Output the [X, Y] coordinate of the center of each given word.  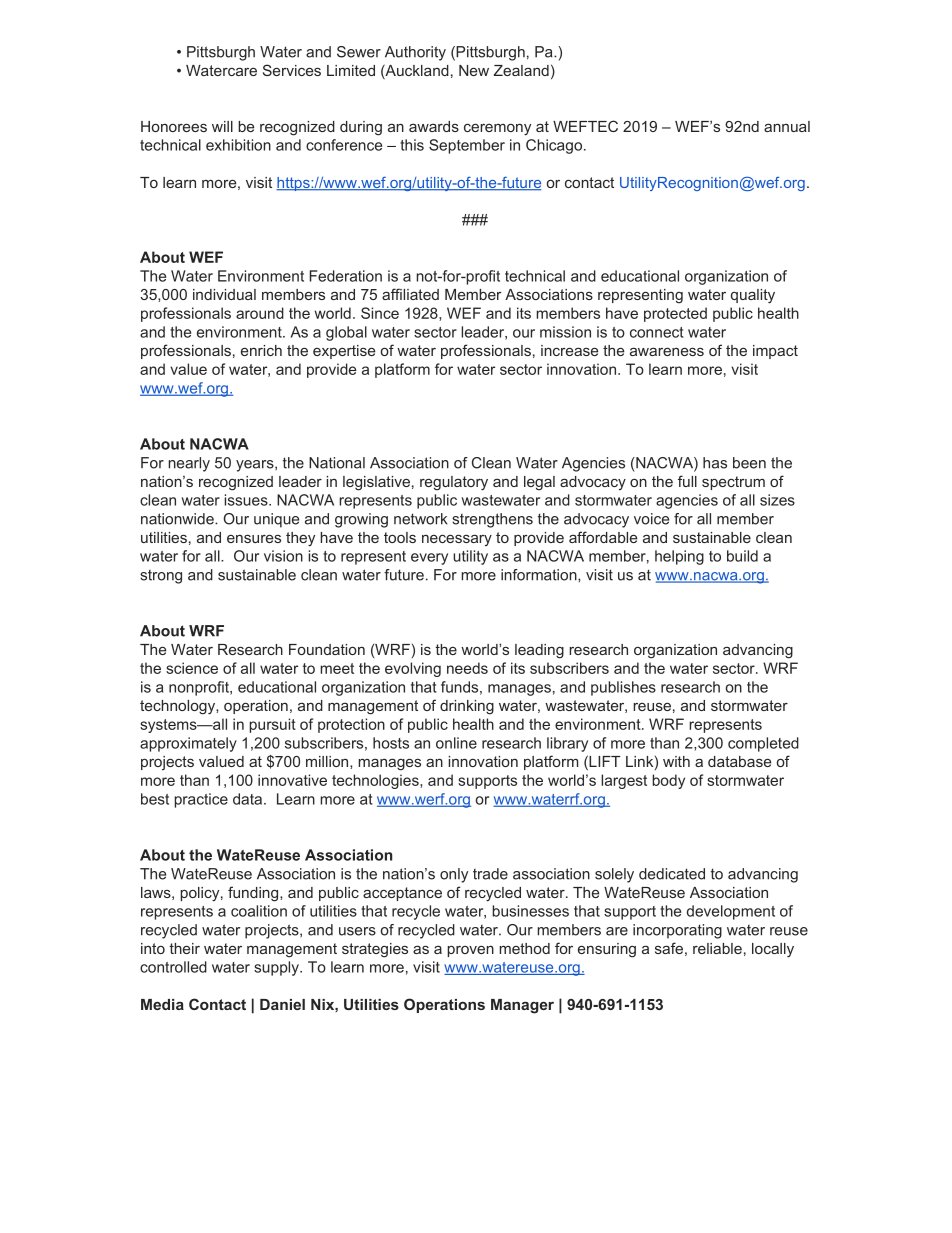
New [474, 70]
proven [470, 951]
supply [277, 968]
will [222, 126]
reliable [717, 948]
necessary [457, 540]
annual [787, 126]
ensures [254, 538]
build [742, 556]
